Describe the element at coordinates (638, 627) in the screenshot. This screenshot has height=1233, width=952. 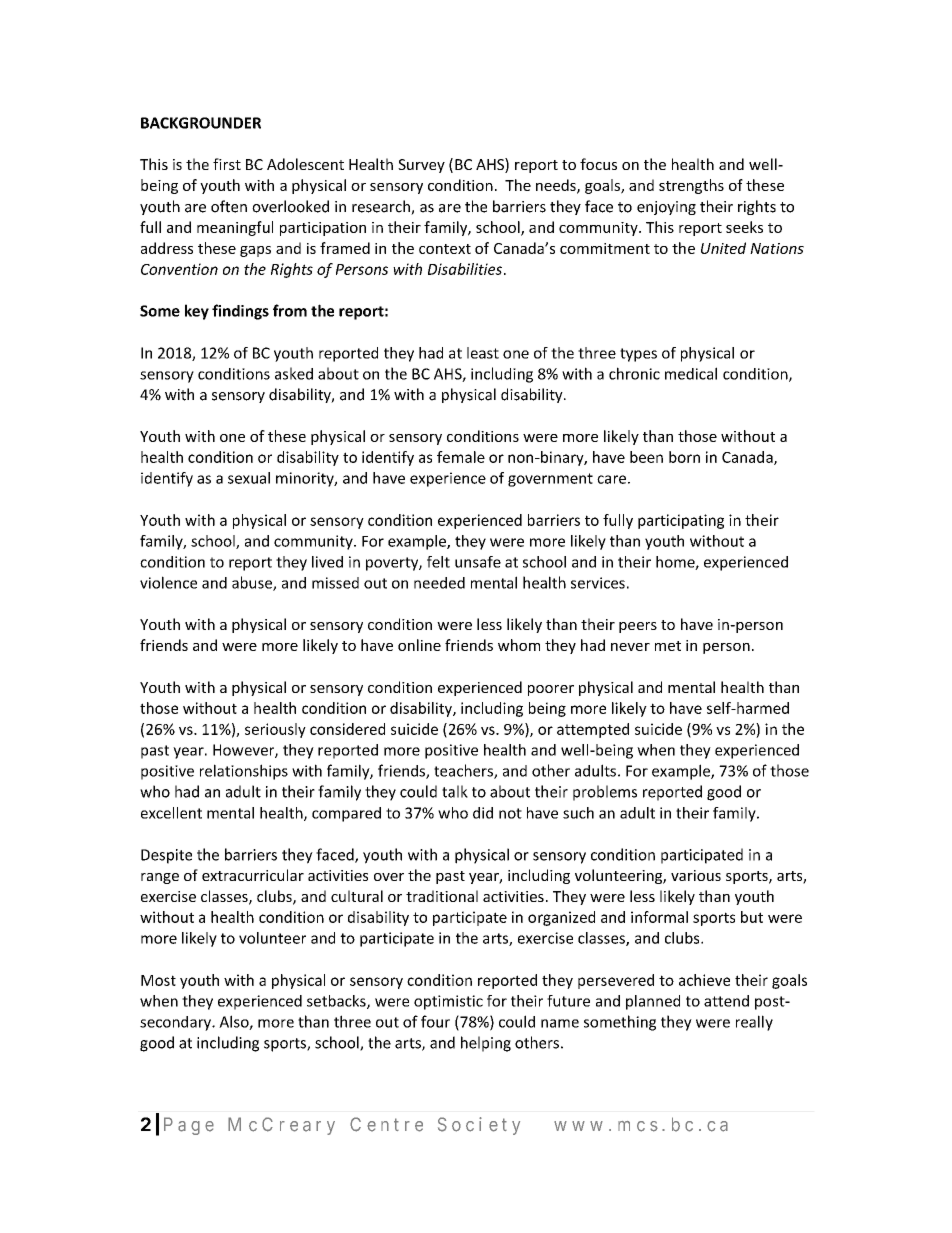
I see `peers` at that location.
